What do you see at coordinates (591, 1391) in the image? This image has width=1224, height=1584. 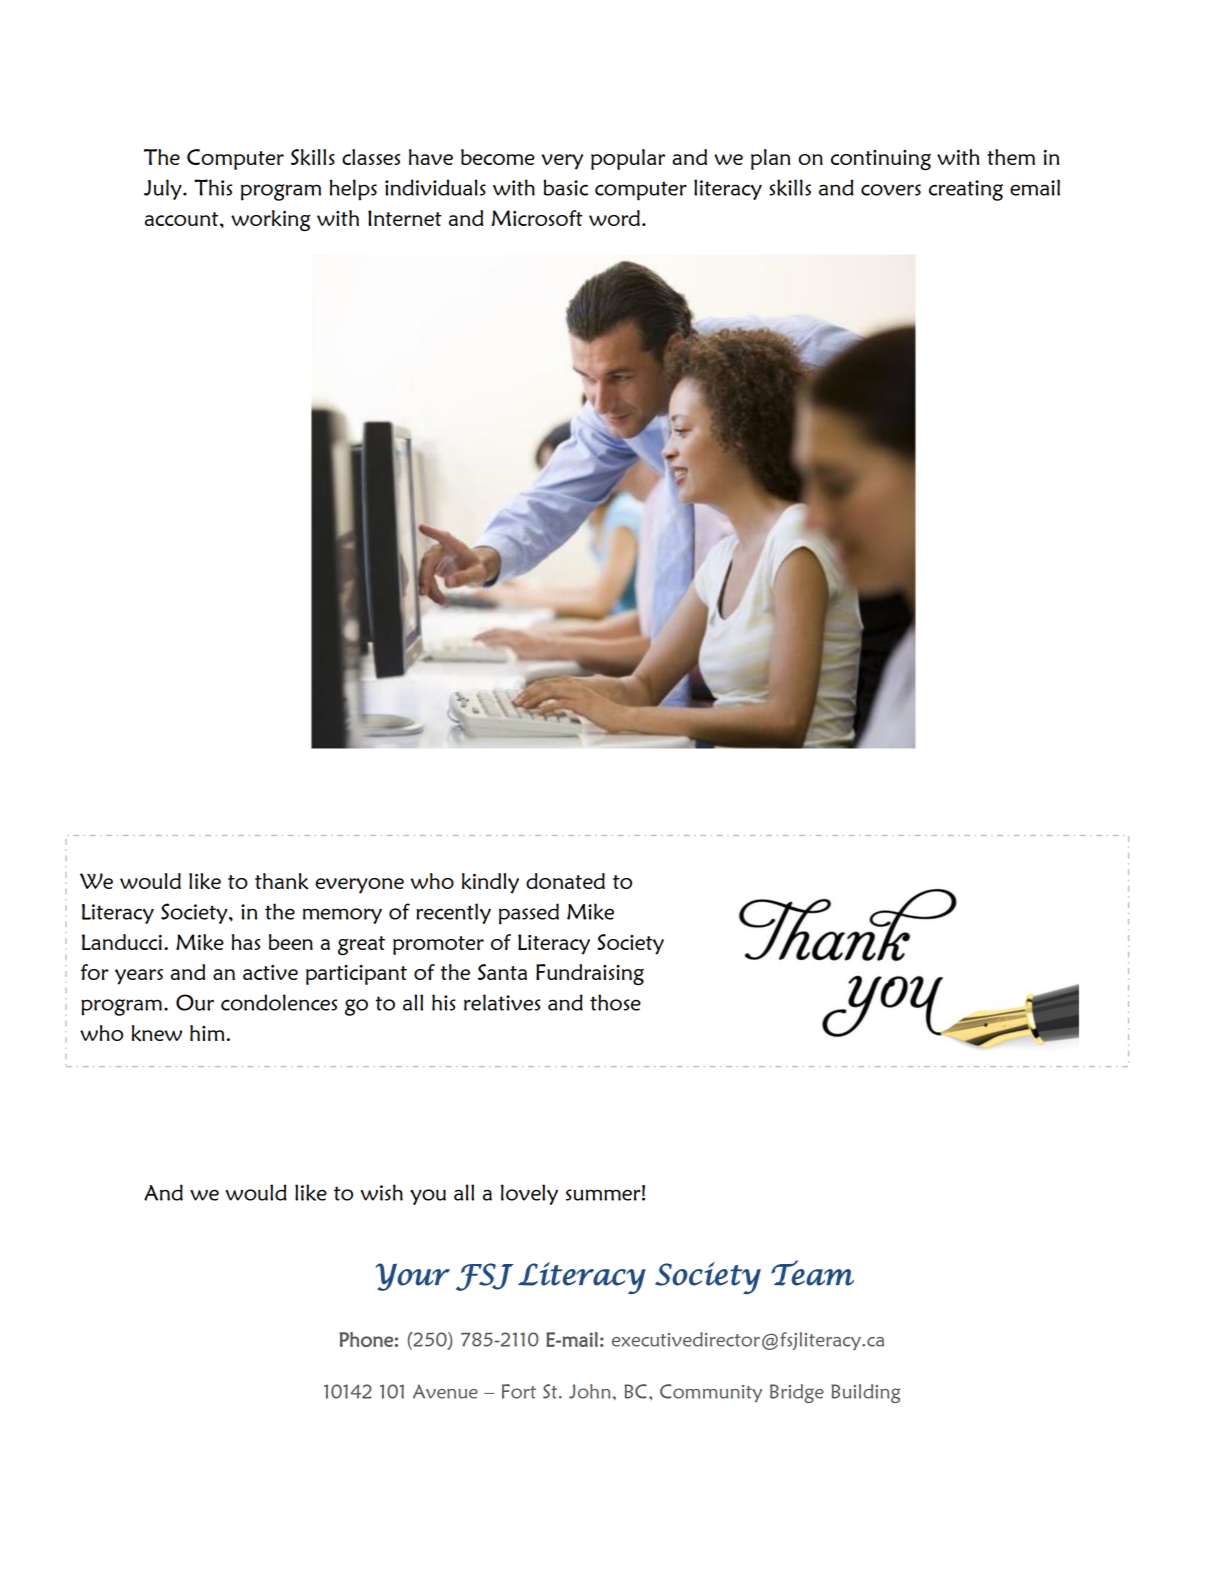 I see `John` at bounding box center [591, 1391].
